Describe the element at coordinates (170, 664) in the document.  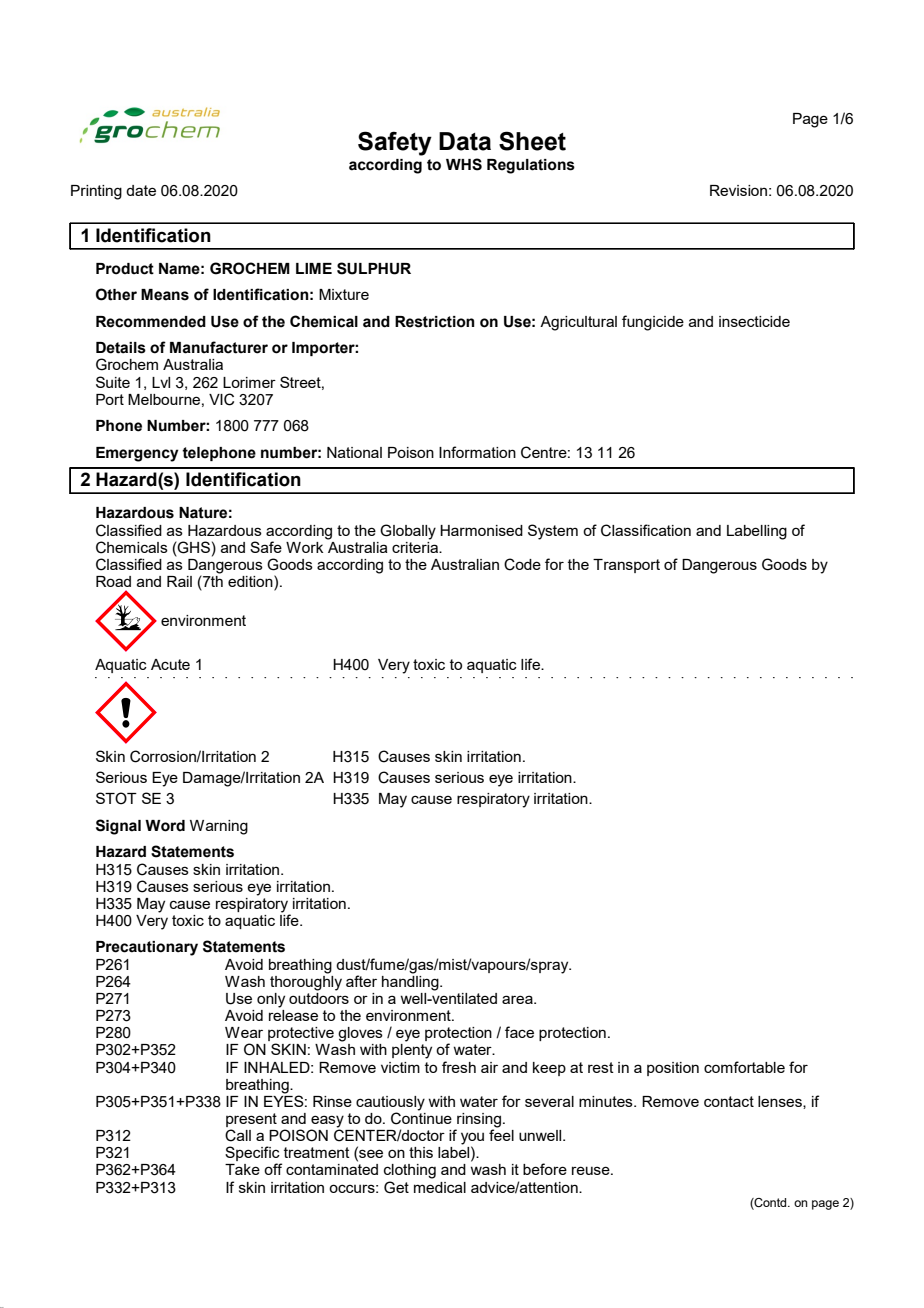
I see `Acute` at that location.
